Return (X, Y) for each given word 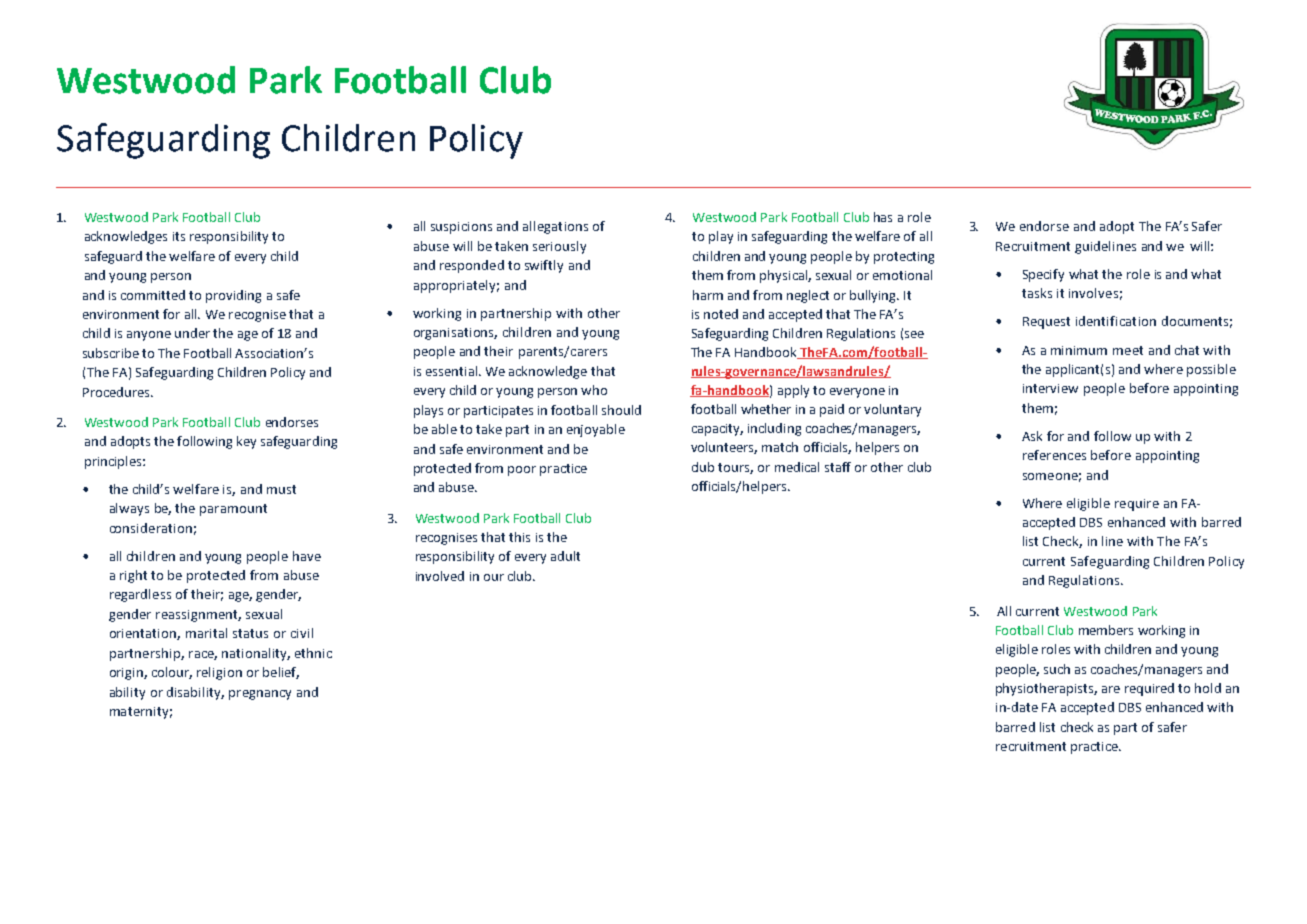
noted (721, 314)
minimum (1079, 350)
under (192, 333)
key (246, 442)
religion (219, 673)
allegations (555, 227)
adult (565, 556)
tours (735, 468)
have (307, 556)
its (179, 236)
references (1054, 455)
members (1106, 630)
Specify (1043, 275)
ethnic (313, 653)
